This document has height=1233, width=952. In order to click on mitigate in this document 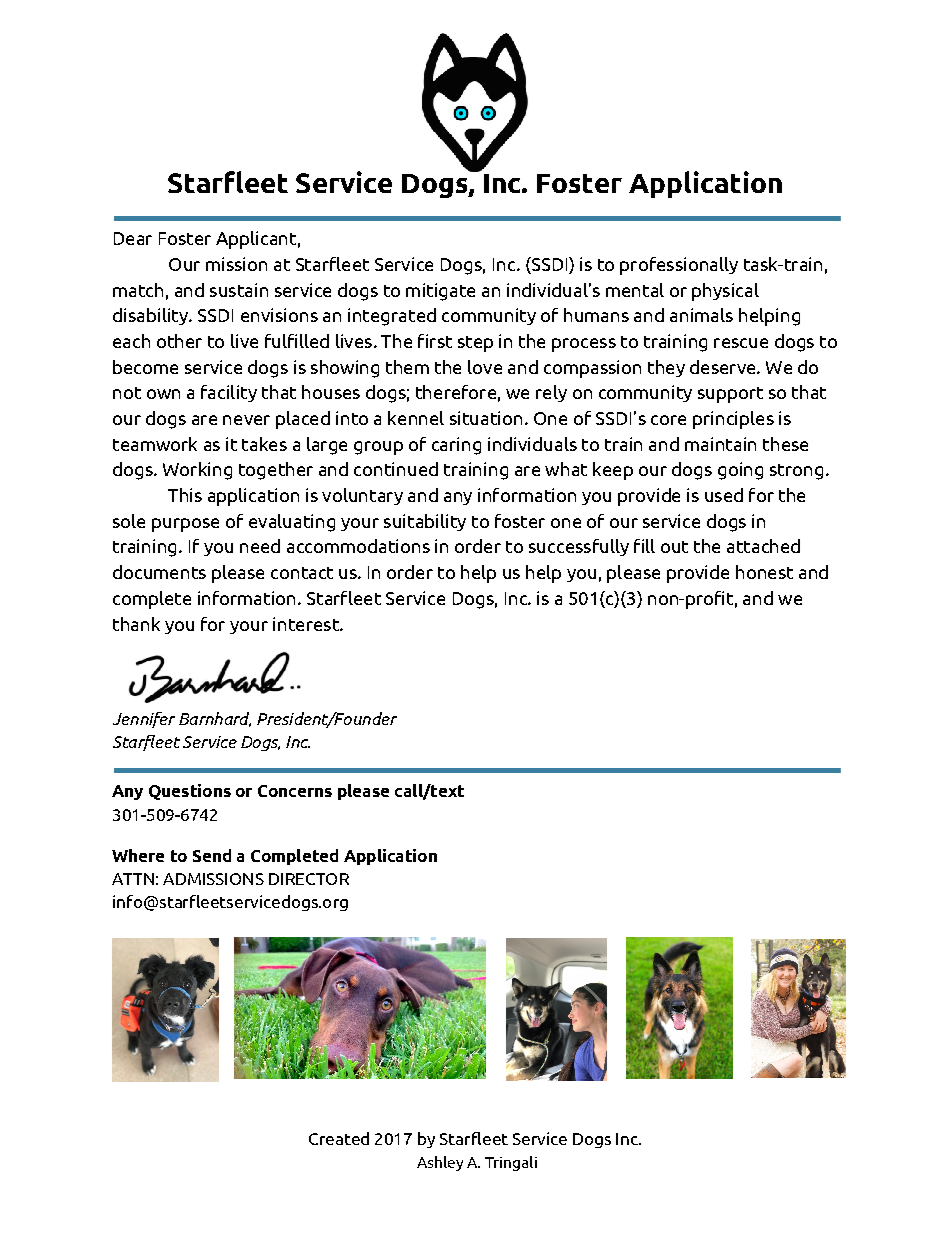, I will do `click(440, 292)`.
